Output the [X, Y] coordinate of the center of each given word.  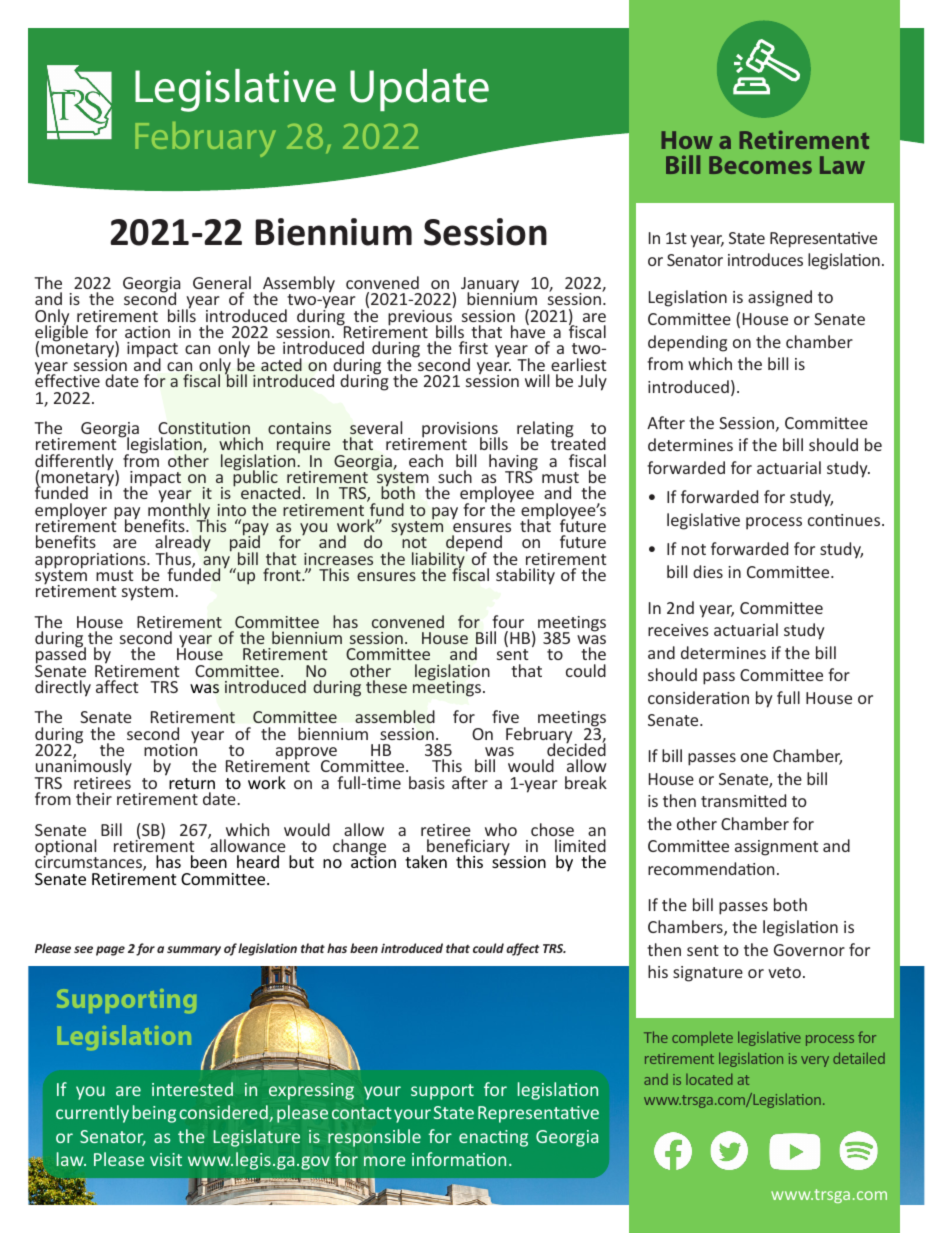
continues [845, 520]
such [455, 476]
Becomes [760, 165]
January [490, 286]
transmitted [743, 800]
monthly [179, 511]
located [709, 1079]
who [501, 829]
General [222, 282]
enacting [493, 1138]
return [192, 783]
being [154, 1114]
